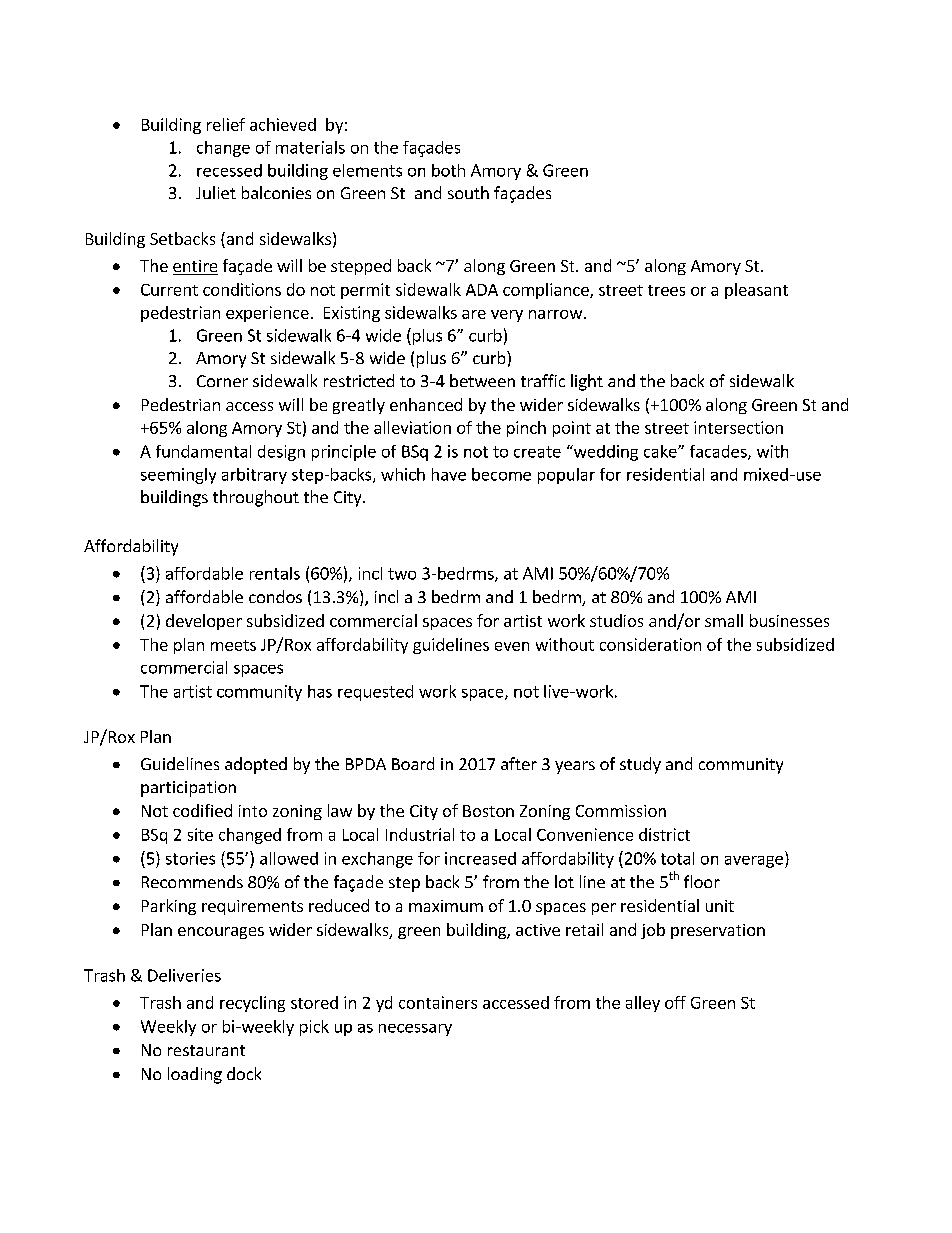 This image has height=1233, width=952. I want to click on cake, so click(661, 451).
